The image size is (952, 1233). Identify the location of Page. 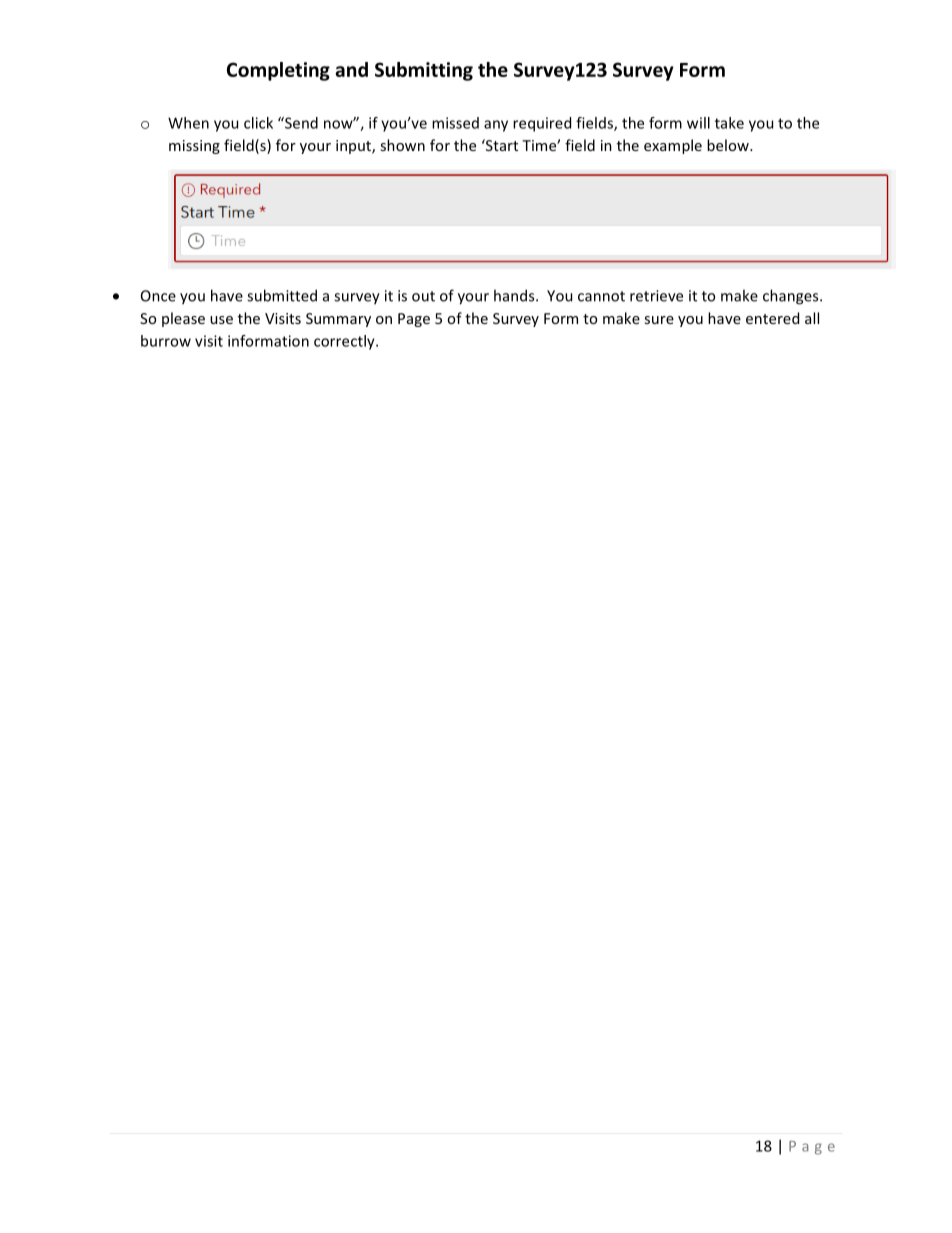
(414, 320).
